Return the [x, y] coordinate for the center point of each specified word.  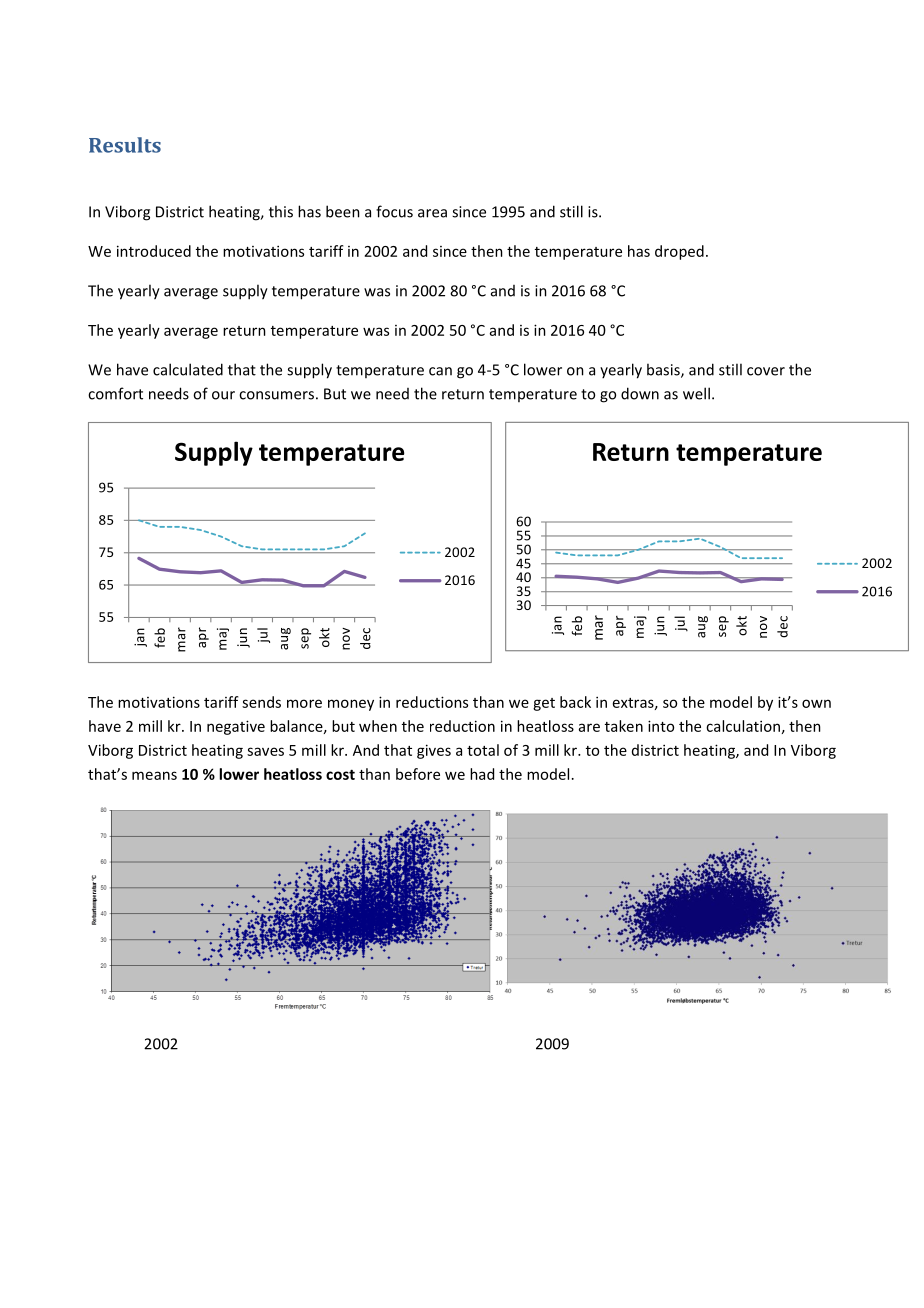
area [432, 213]
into [661, 726]
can [440, 371]
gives [434, 751]
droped [679, 252]
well [696, 393]
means [154, 775]
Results [125, 145]
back [575, 702]
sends [261, 702]
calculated [188, 369]
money [351, 705]
